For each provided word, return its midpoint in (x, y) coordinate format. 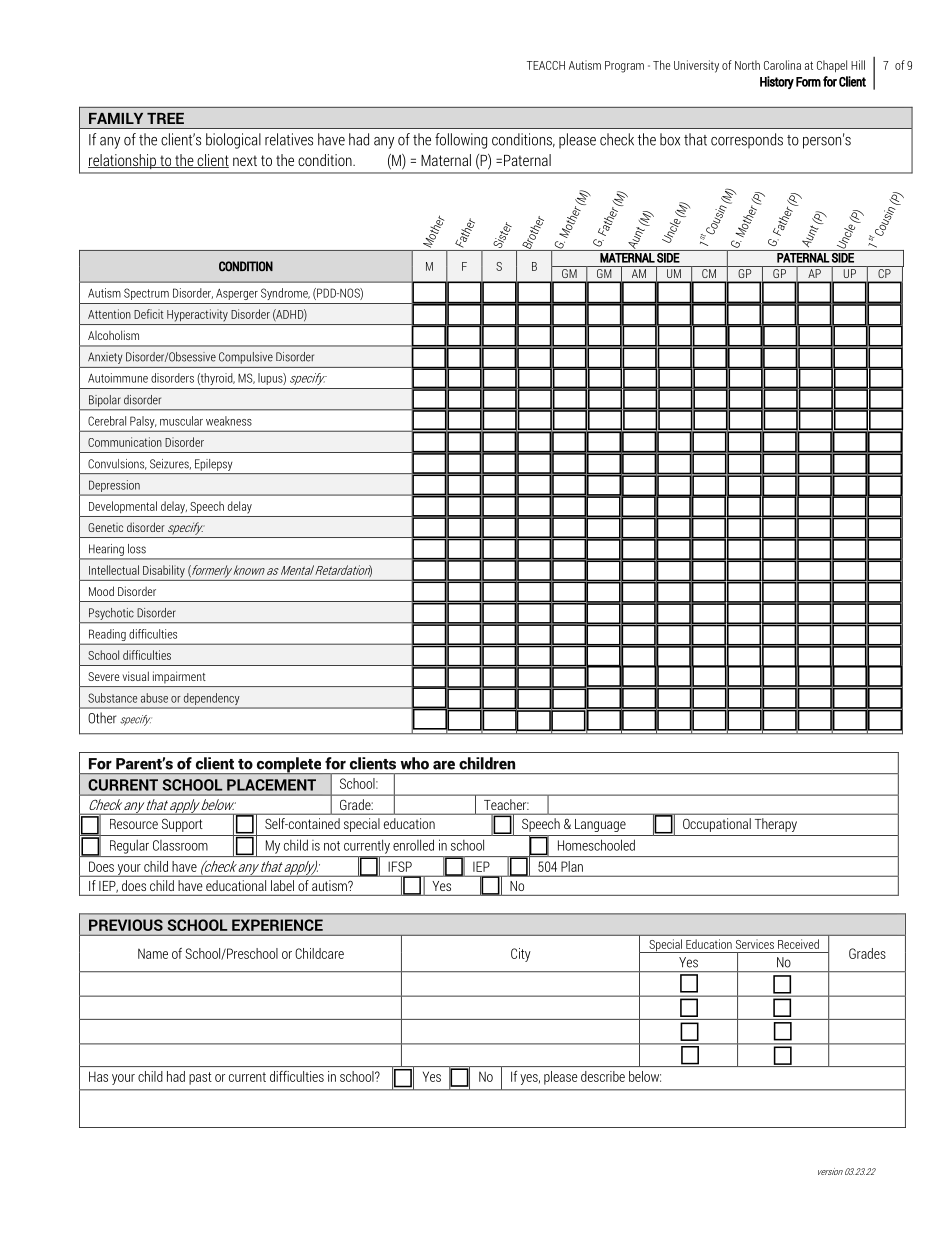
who (414, 763)
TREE (165, 118)
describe (603, 1076)
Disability (164, 571)
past (200, 1078)
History (777, 82)
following (461, 141)
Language (600, 825)
